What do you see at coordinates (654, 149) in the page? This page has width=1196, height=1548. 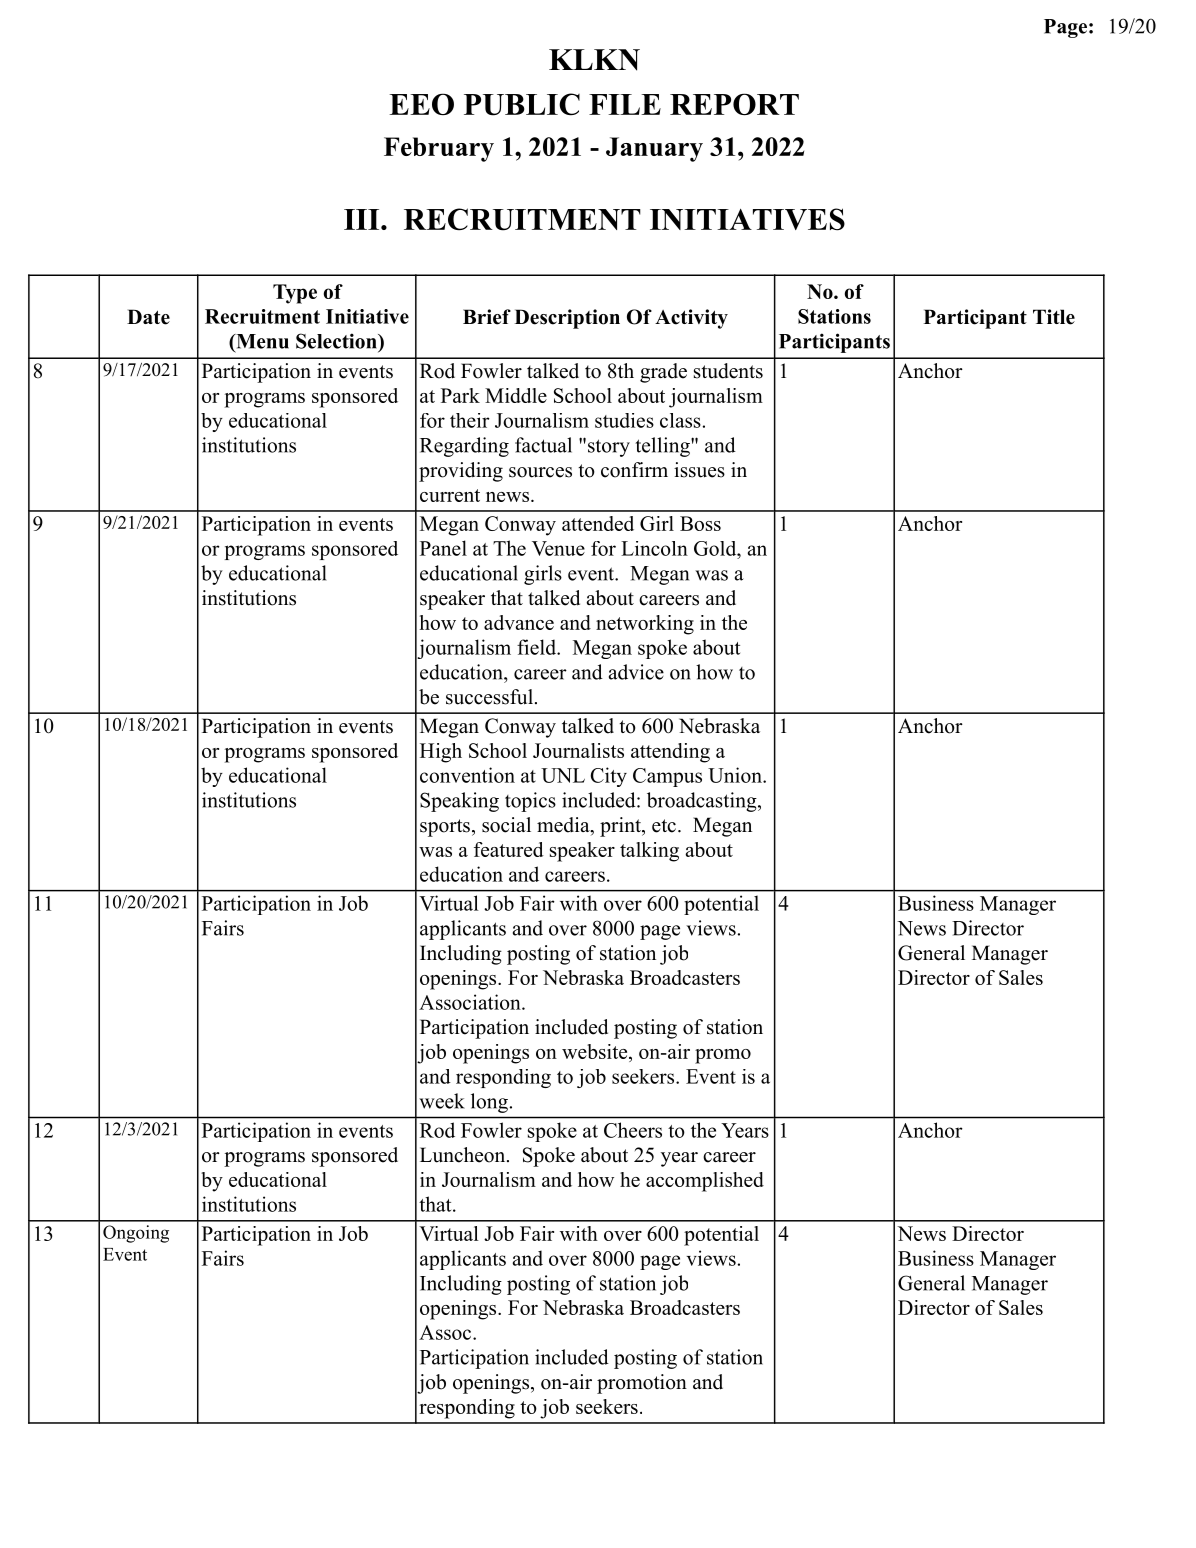 I see `January` at bounding box center [654, 149].
